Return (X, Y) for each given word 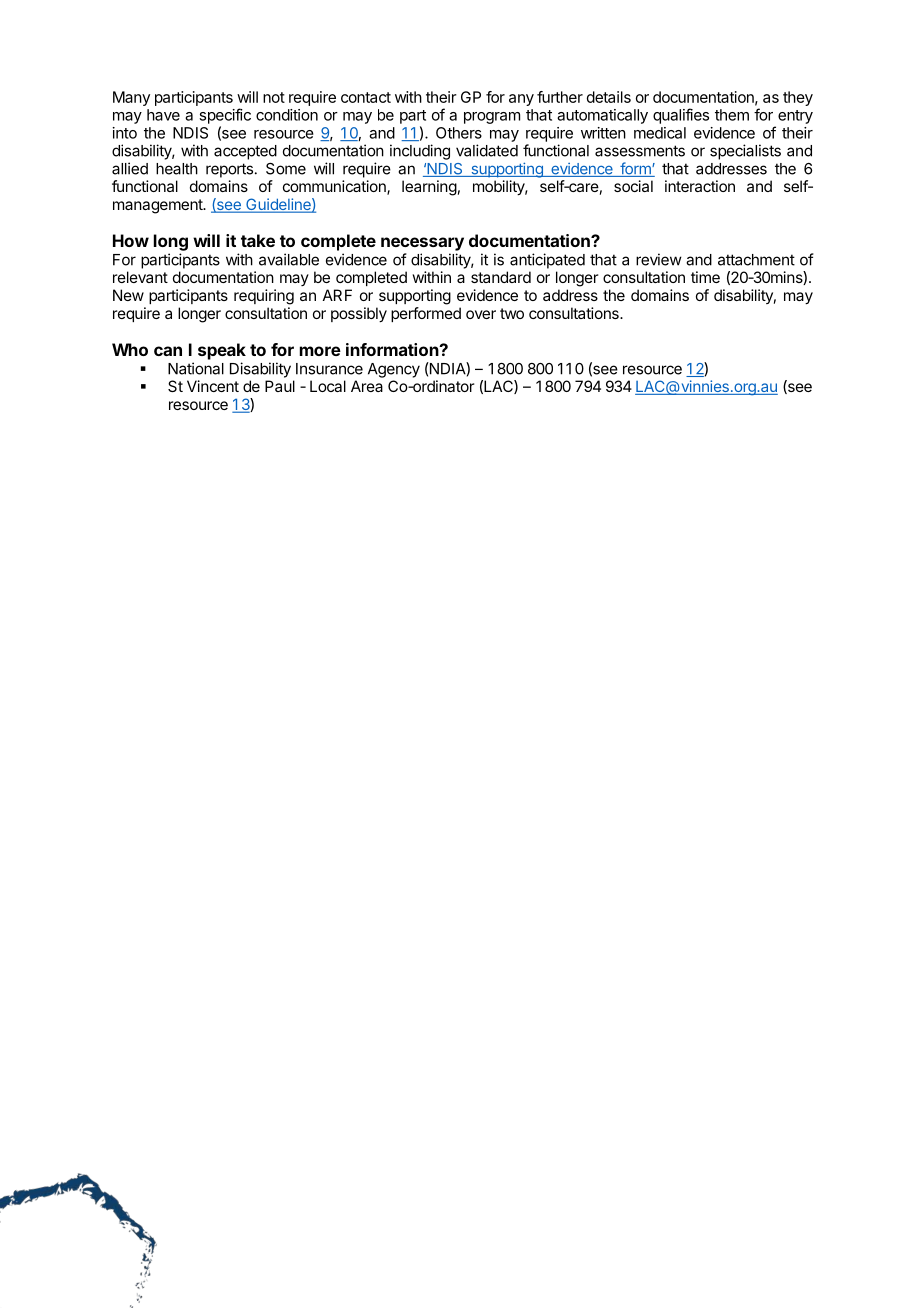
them (732, 115)
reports (229, 170)
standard (501, 277)
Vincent (213, 386)
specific (225, 116)
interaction (700, 186)
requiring (264, 297)
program (492, 118)
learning (429, 188)
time (705, 277)
